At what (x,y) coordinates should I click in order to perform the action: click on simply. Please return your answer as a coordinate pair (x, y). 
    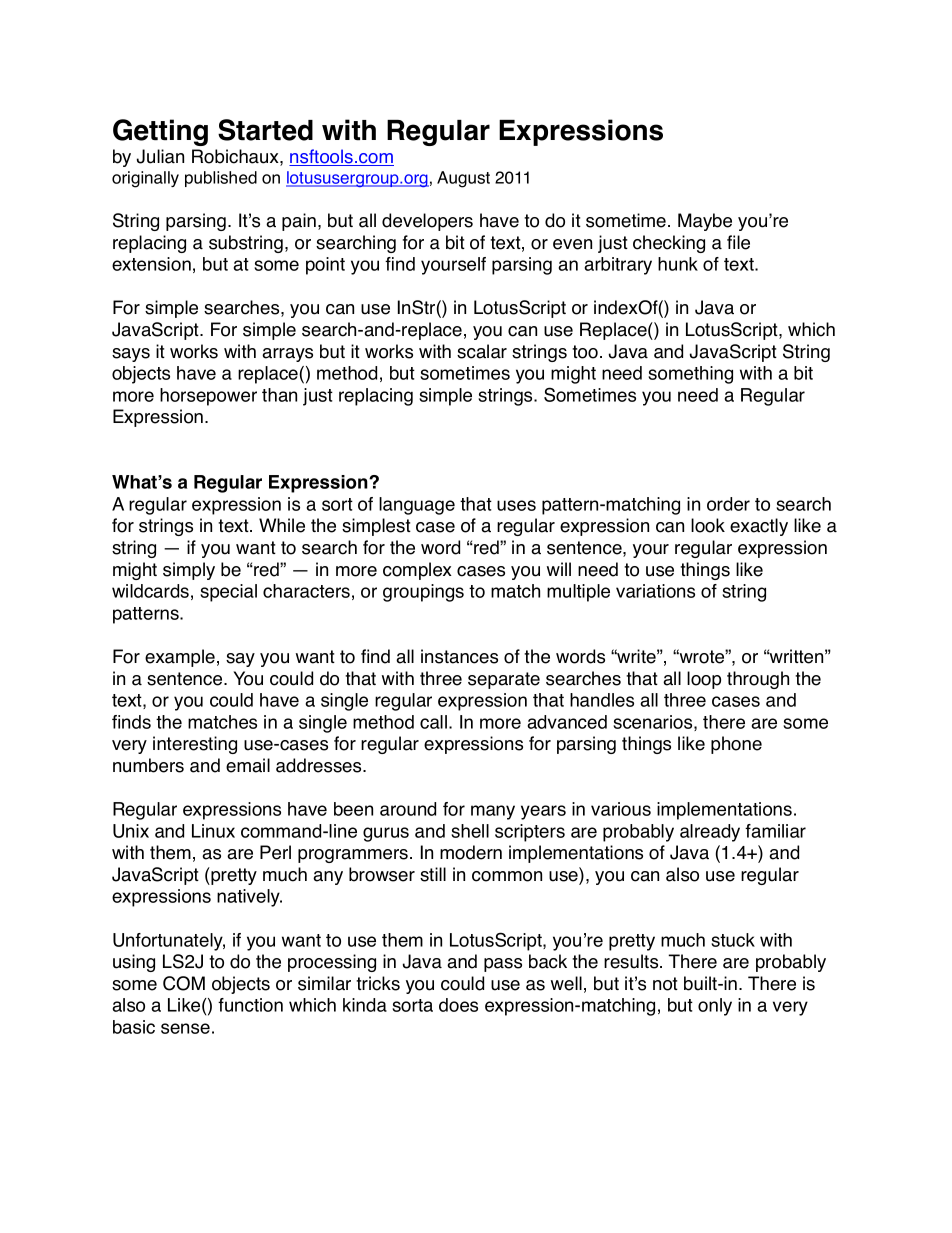
    Looking at the image, I should click on (189, 571).
